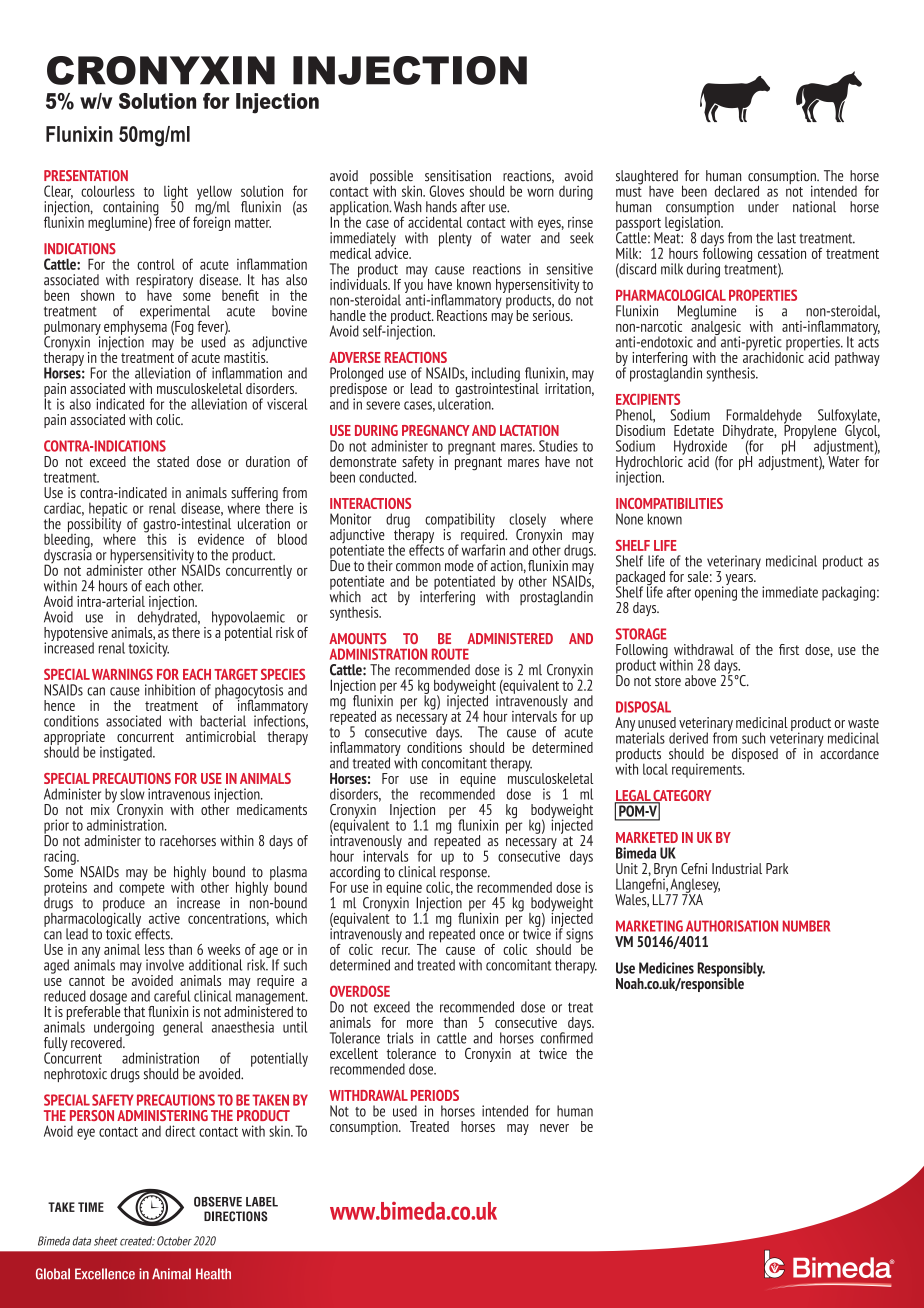  What do you see at coordinates (137, 1241) in the page?
I see `created` at bounding box center [137, 1241].
